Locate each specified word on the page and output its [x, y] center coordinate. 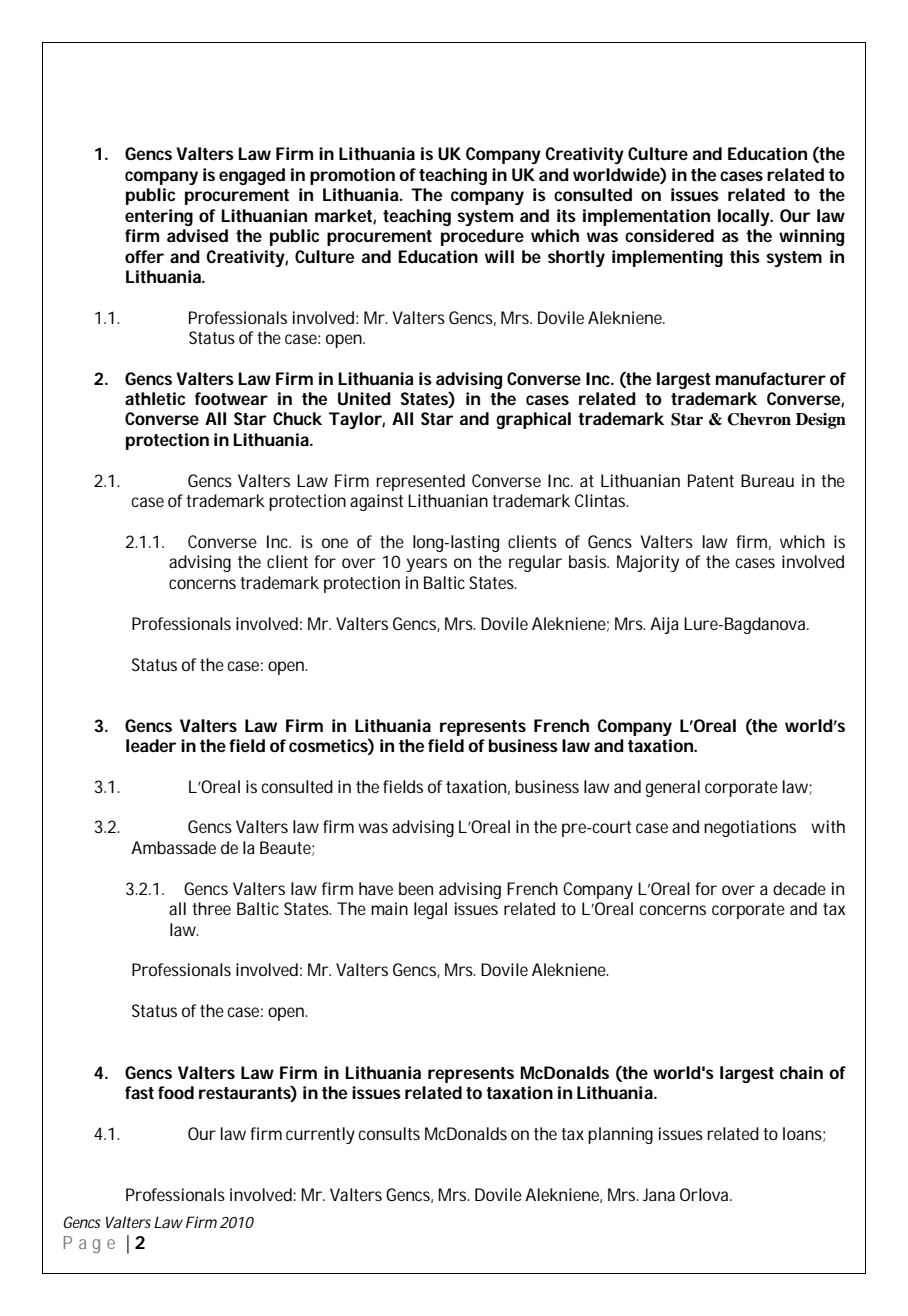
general [673, 788]
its [566, 215]
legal [430, 910]
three [211, 908]
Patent [711, 480]
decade [799, 888]
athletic [155, 398]
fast [139, 1092]
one [335, 543]
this [745, 256]
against [376, 502]
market [343, 215]
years [426, 565]
